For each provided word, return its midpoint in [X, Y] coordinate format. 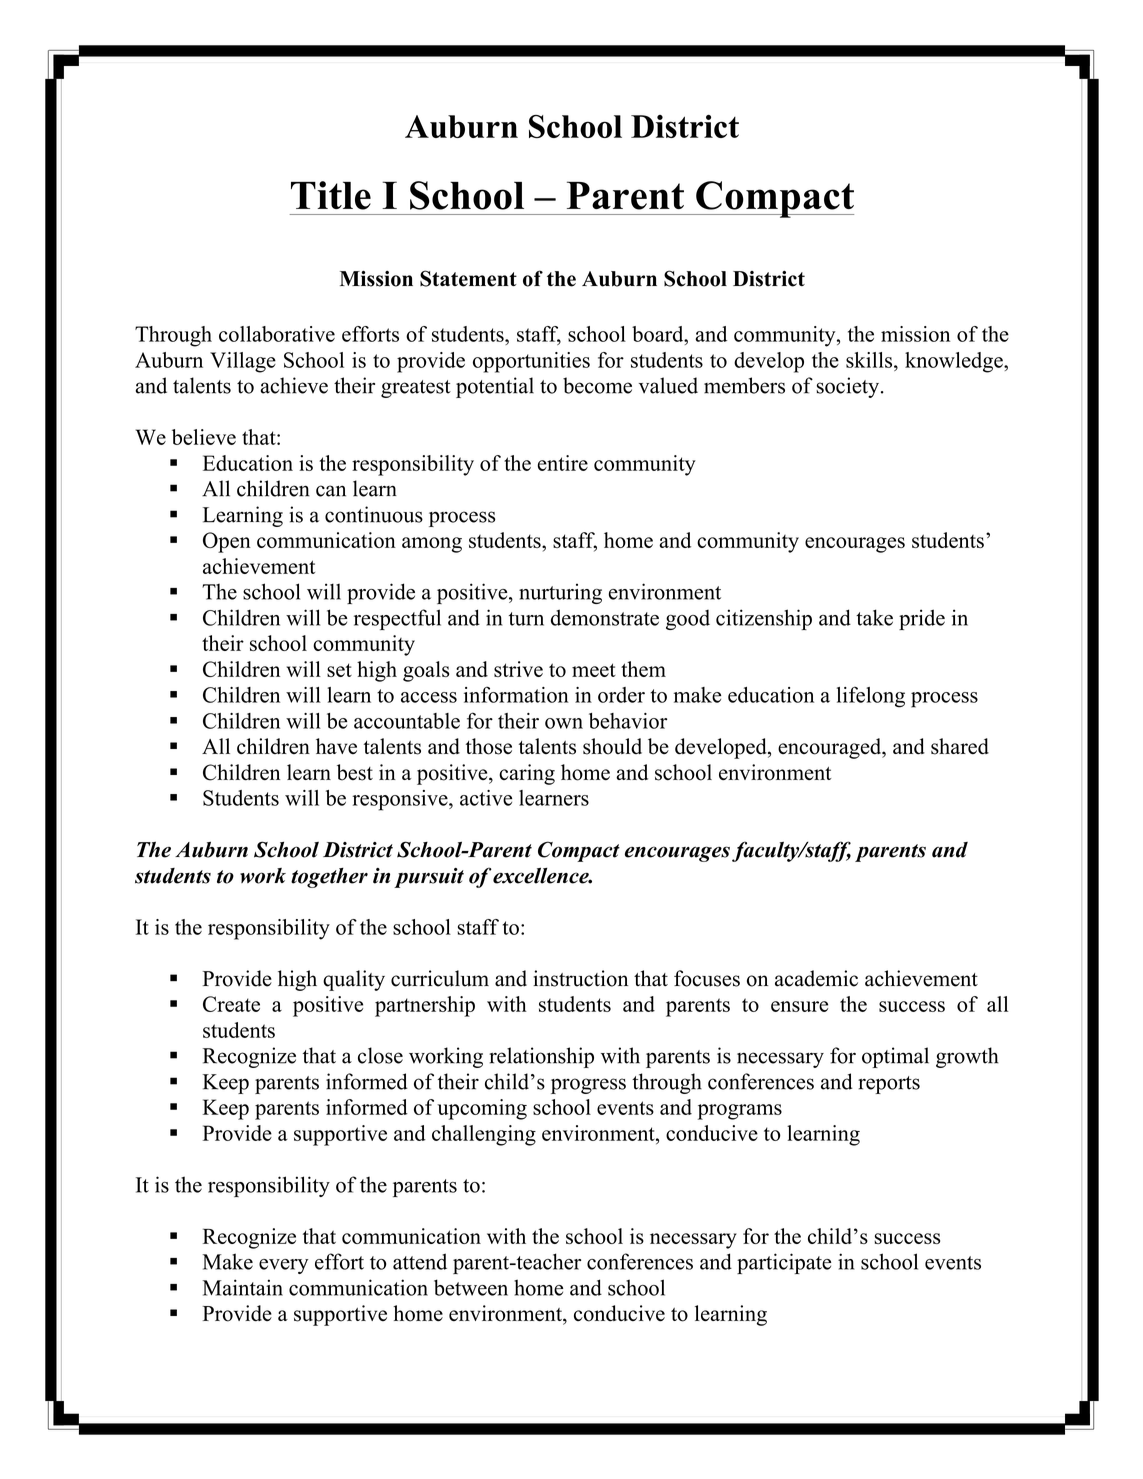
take [874, 617]
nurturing [560, 594]
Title [331, 195]
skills [870, 360]
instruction [580, 978]
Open [227, 542]
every [283, 1266]
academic [816, 978]
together [329, 878]
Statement [468, 278]
